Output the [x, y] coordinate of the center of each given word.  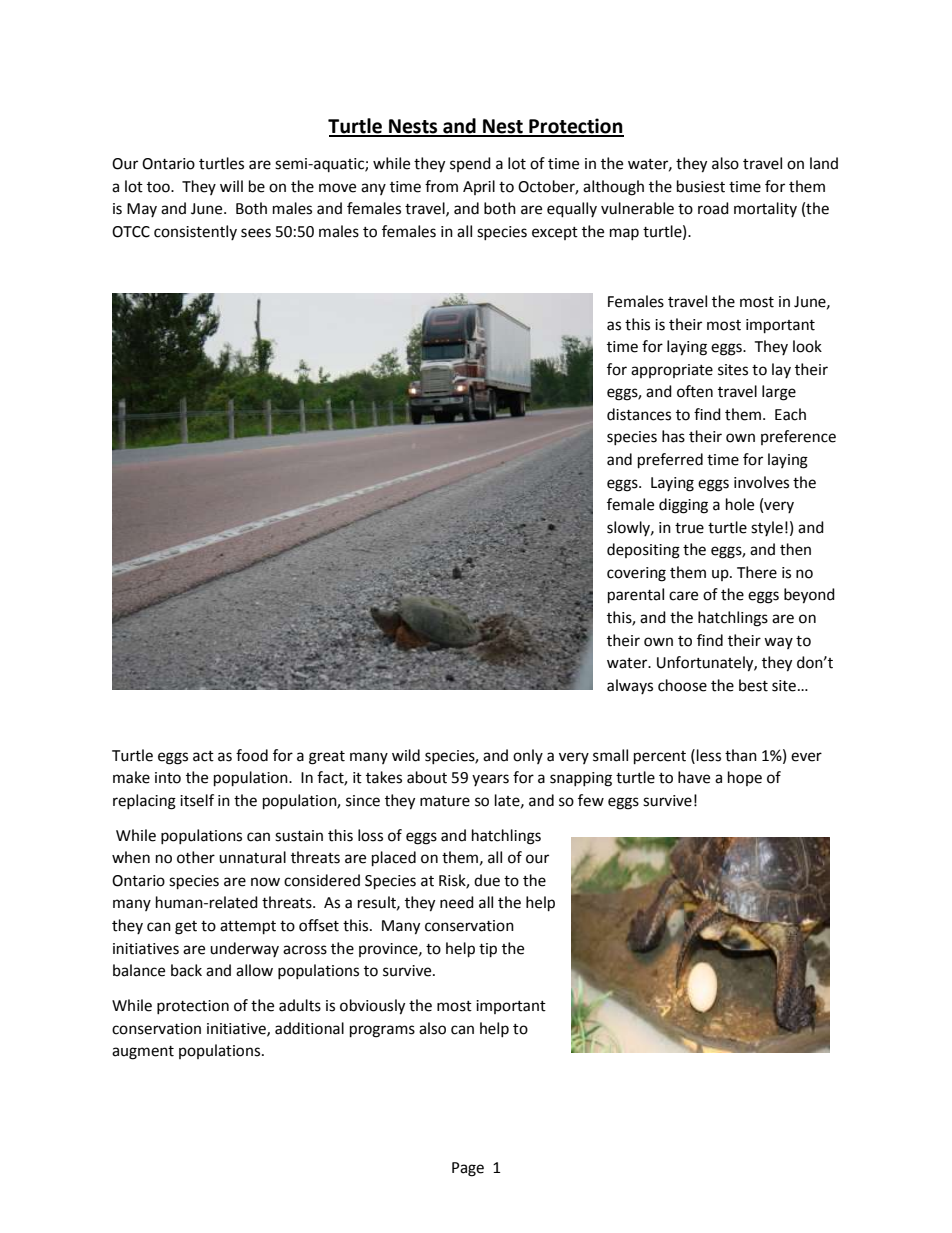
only [528, 756]
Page [468, 1169]
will [231, 186]
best [753, 685]
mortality [765, 209]
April [479, 187]
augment [143, 1053]
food [252, 755]
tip [488, 950]
